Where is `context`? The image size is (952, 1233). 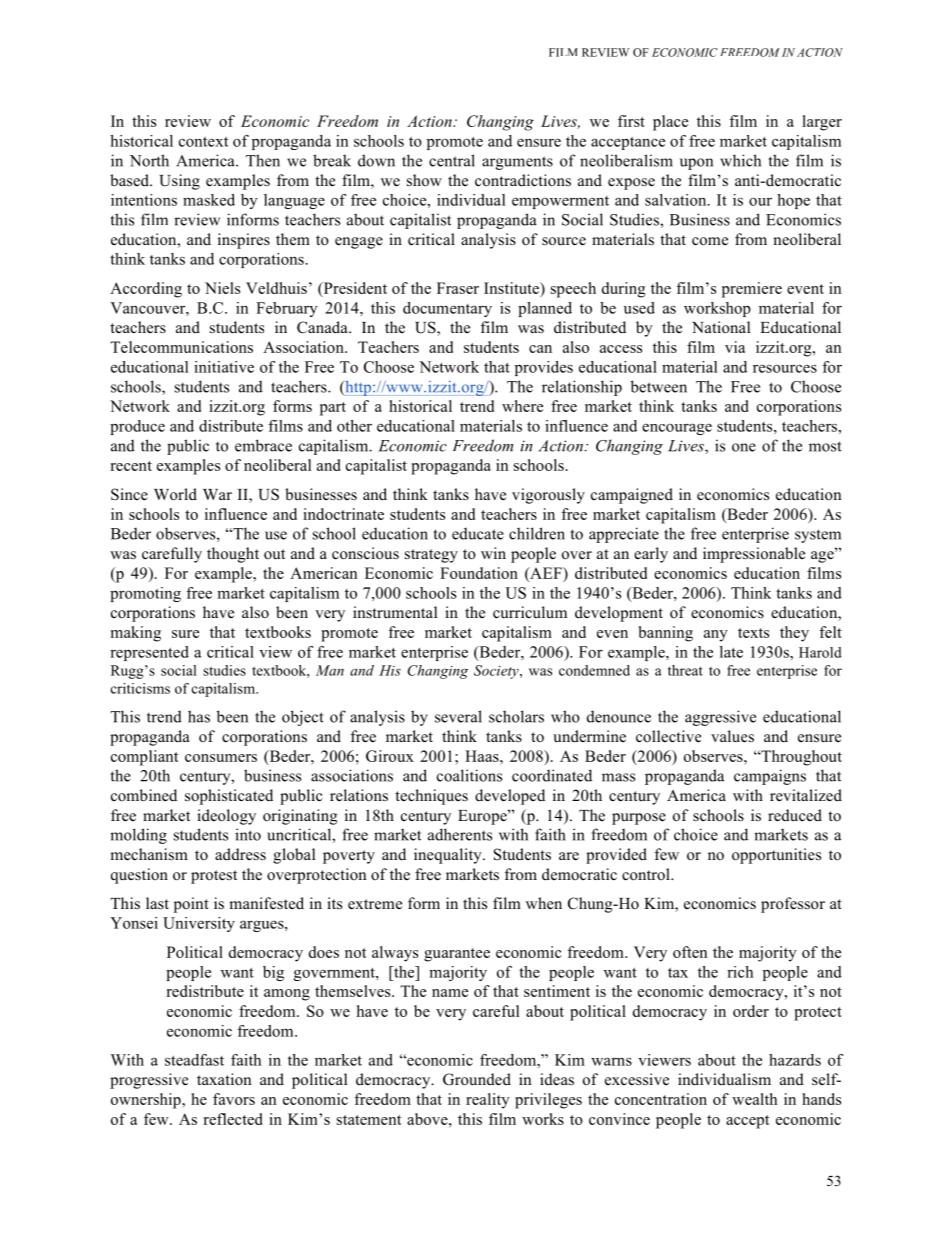
context is located at coordinates (203, 142).
